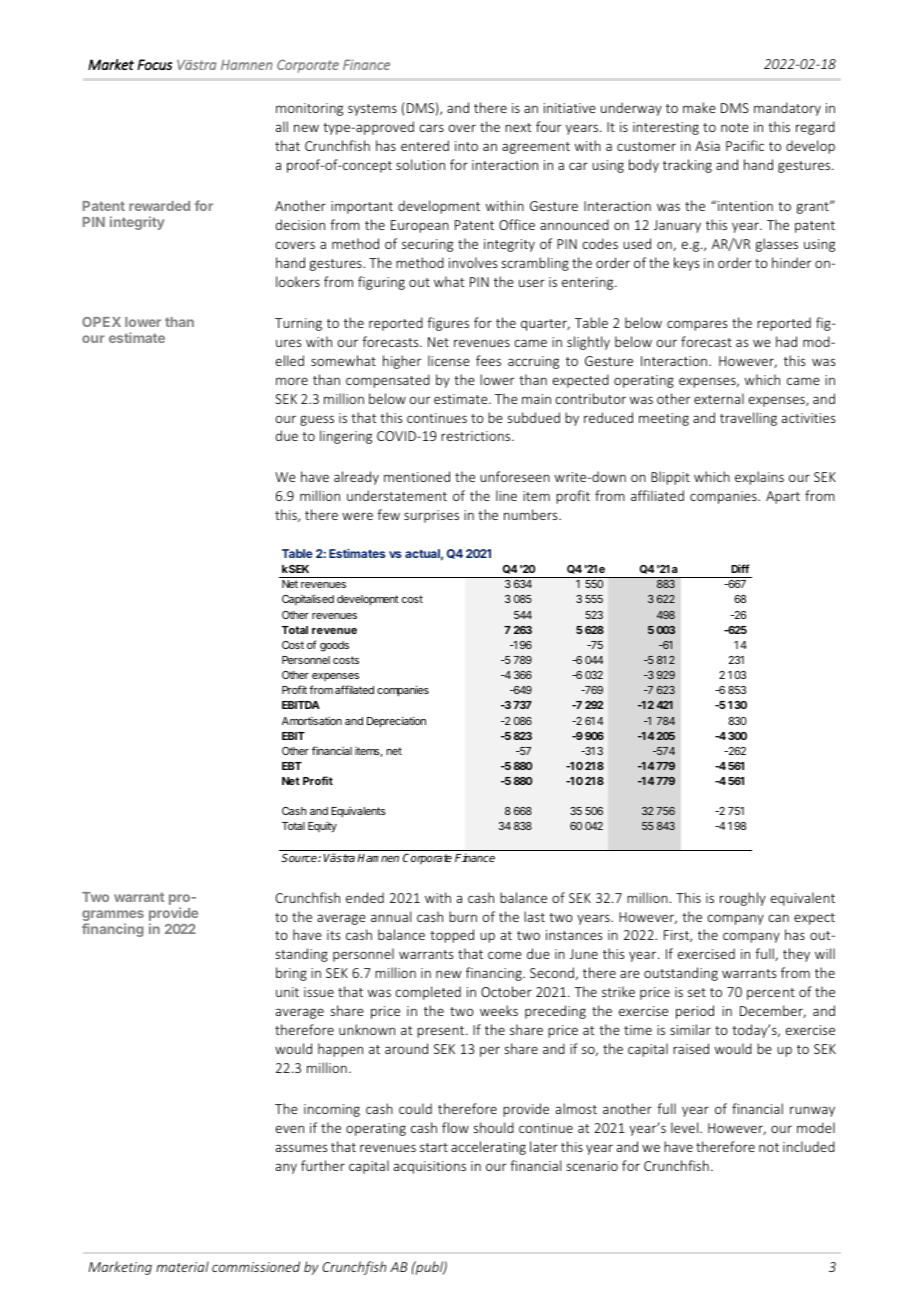  I want to click on burn, so click(463, 916).
